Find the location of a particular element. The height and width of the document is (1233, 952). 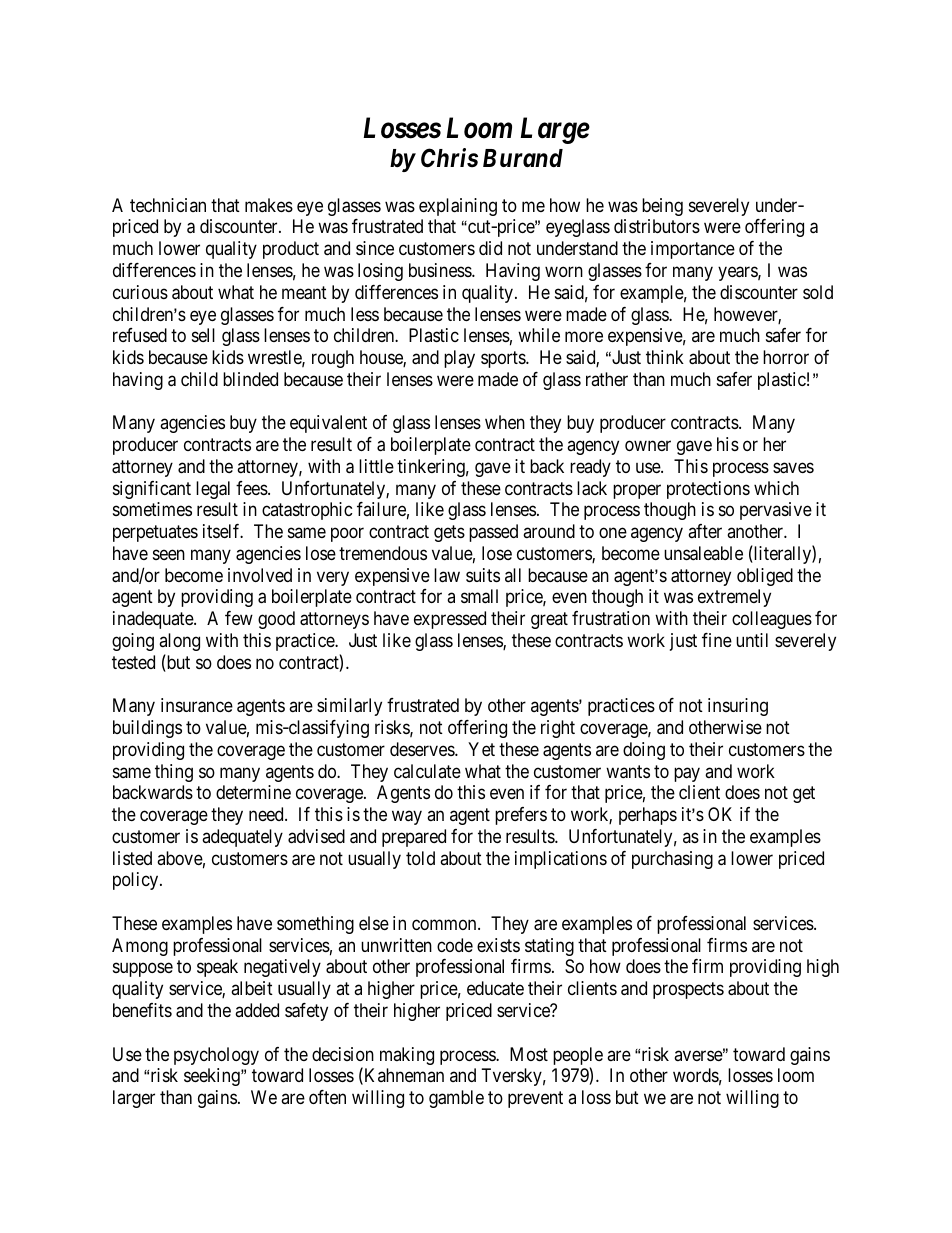

technician is located at coordinates (168, 205).
